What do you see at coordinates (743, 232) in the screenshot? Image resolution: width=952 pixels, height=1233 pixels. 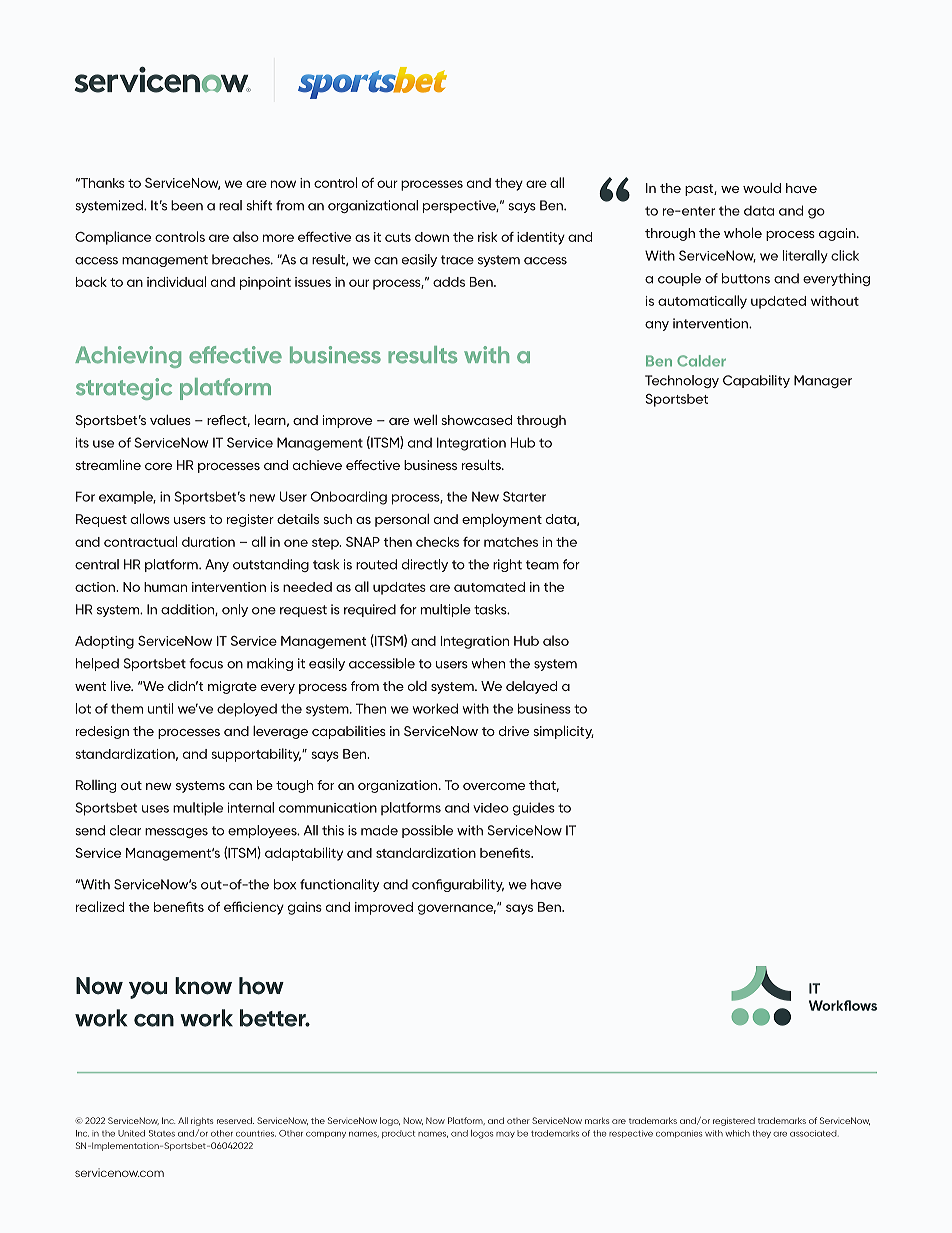 I see `whole` at bounding box center [743, 232].
